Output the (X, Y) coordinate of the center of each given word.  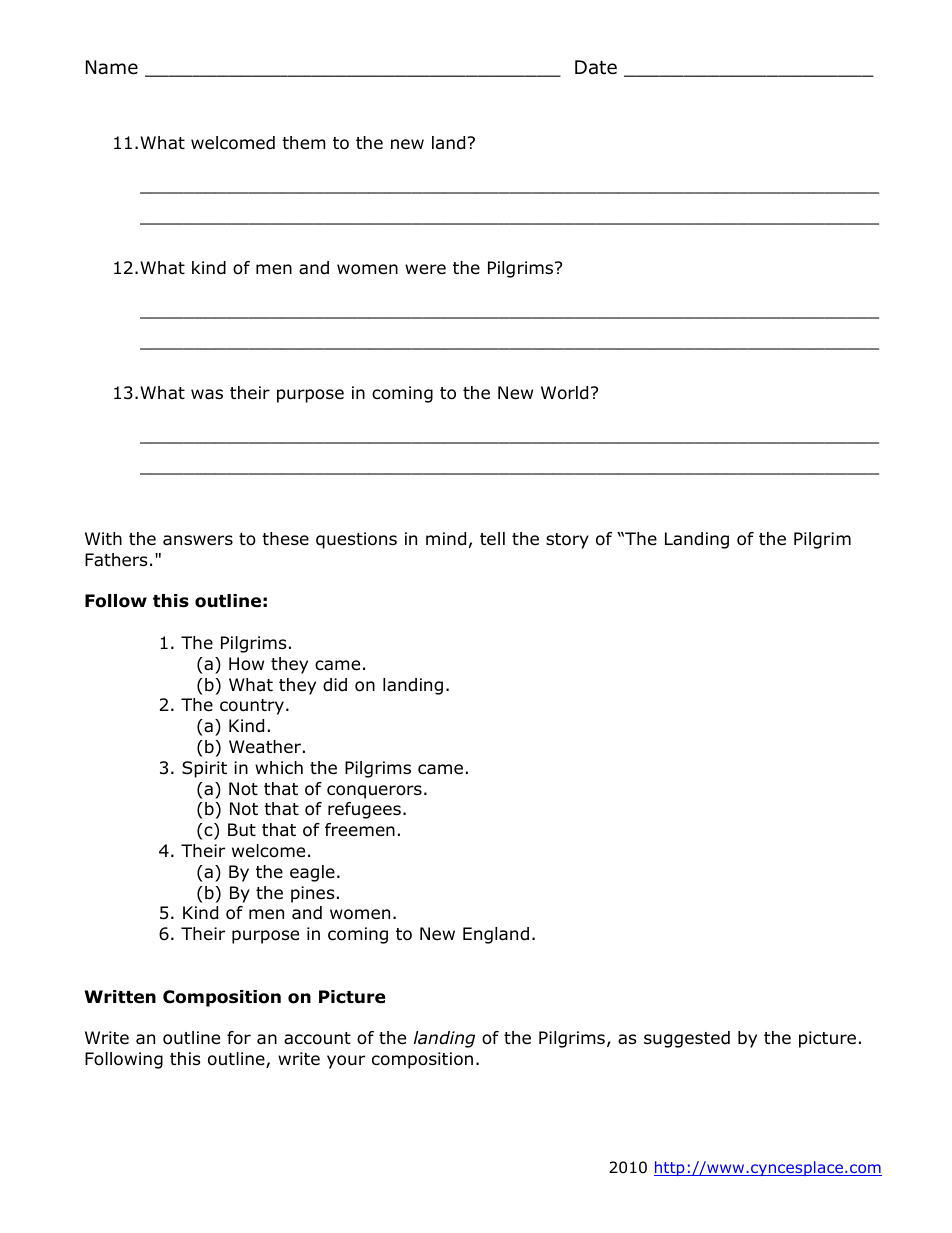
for (239, 1038)
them (304, 143)
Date (596, 67)
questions (356, 540)
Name (112, 67)
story (567, 541)
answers (198, 540)
